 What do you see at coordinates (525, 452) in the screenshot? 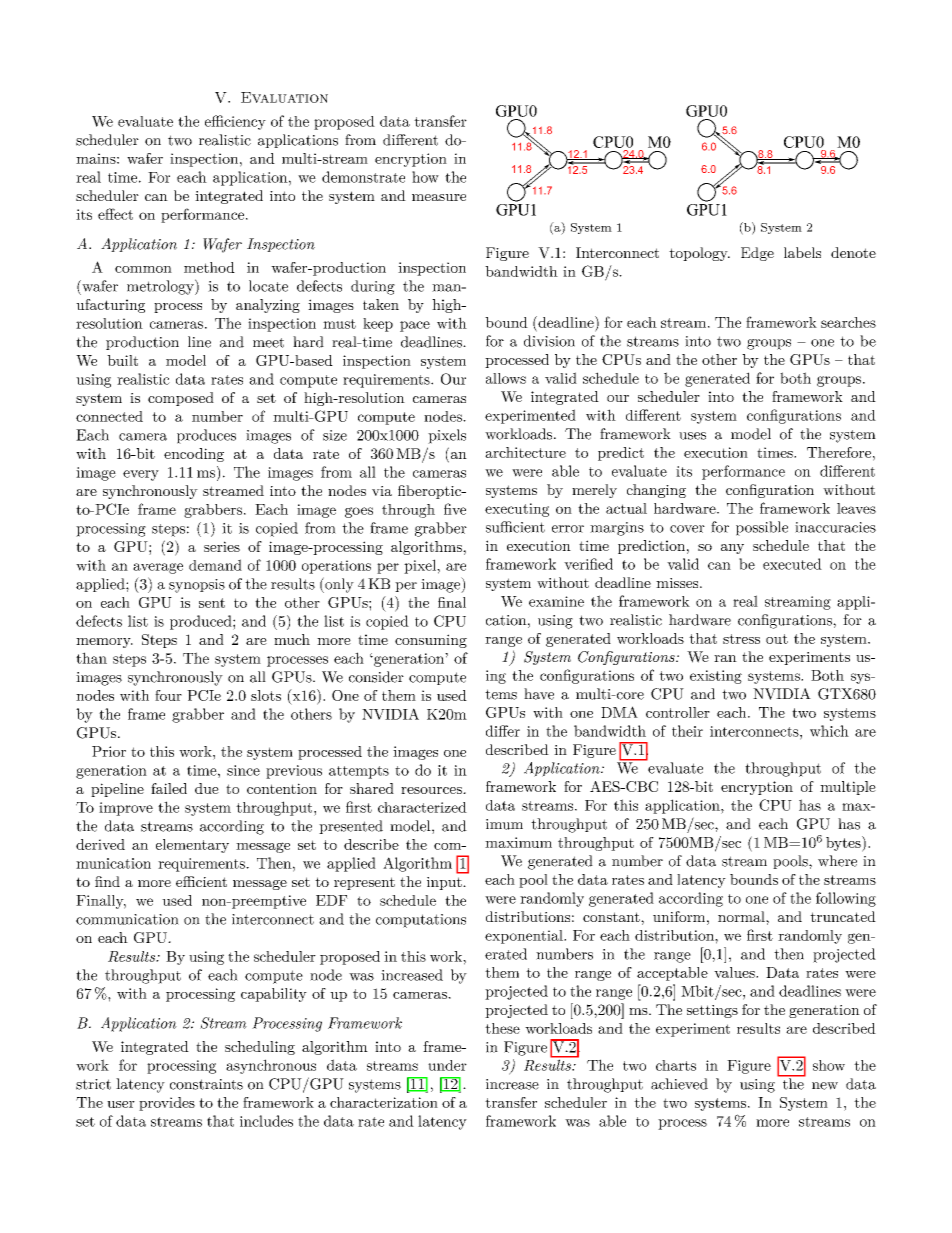
I see `architecture` at bounding box center [525, 452].
